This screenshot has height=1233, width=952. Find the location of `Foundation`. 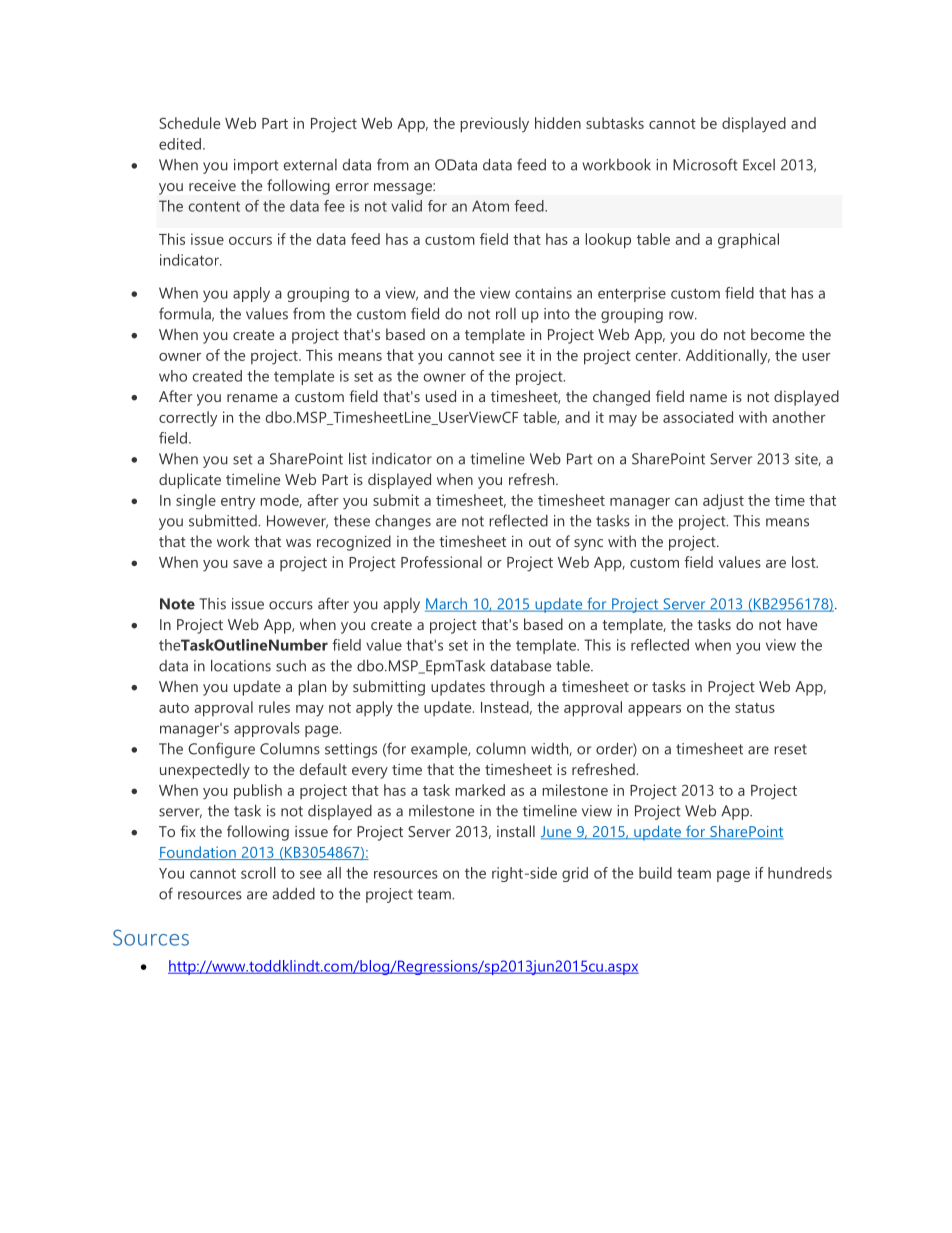

Foundation is located at coordinates (198, 853).
